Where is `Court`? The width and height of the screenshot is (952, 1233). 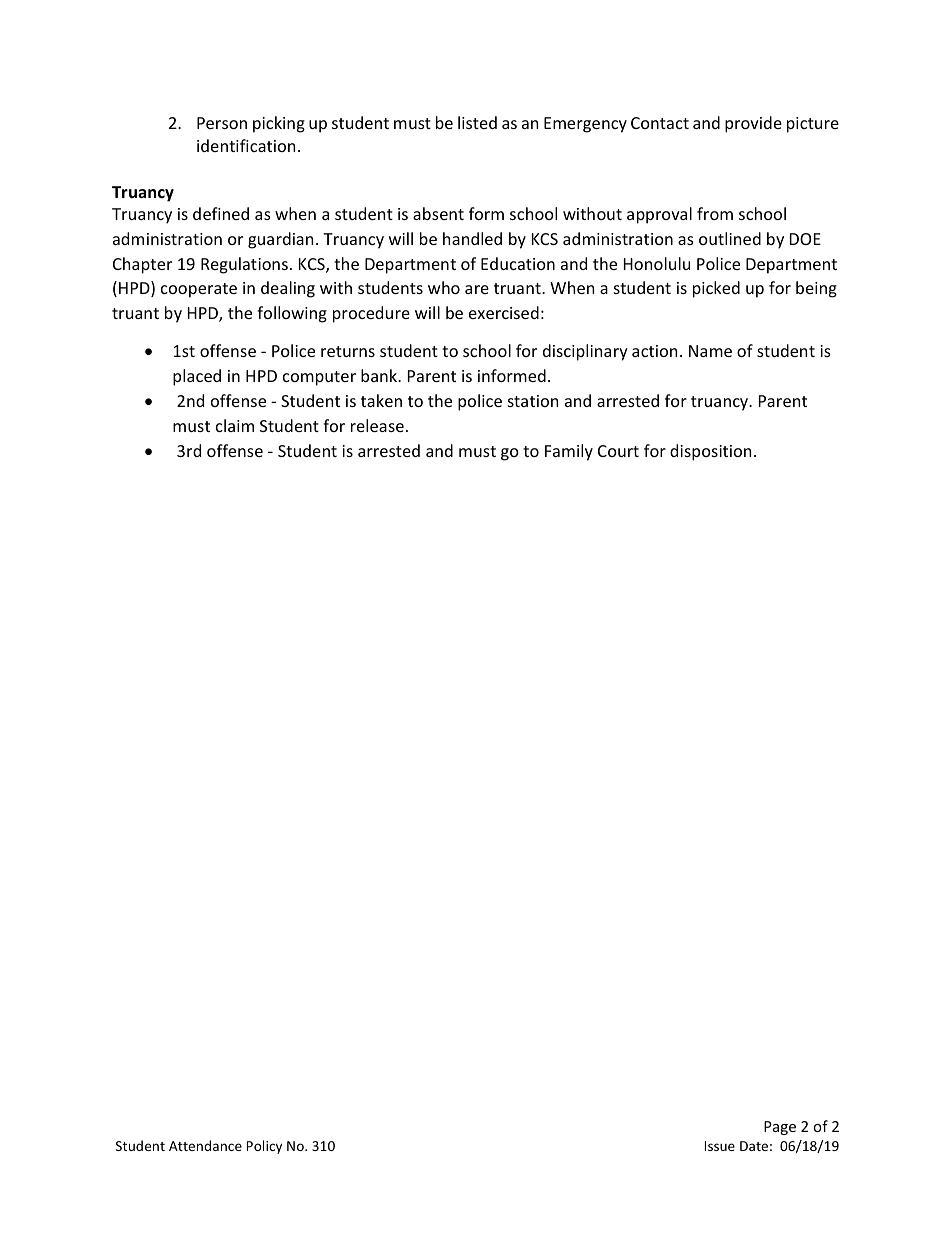
Court is located at coordinates (618, 451).
